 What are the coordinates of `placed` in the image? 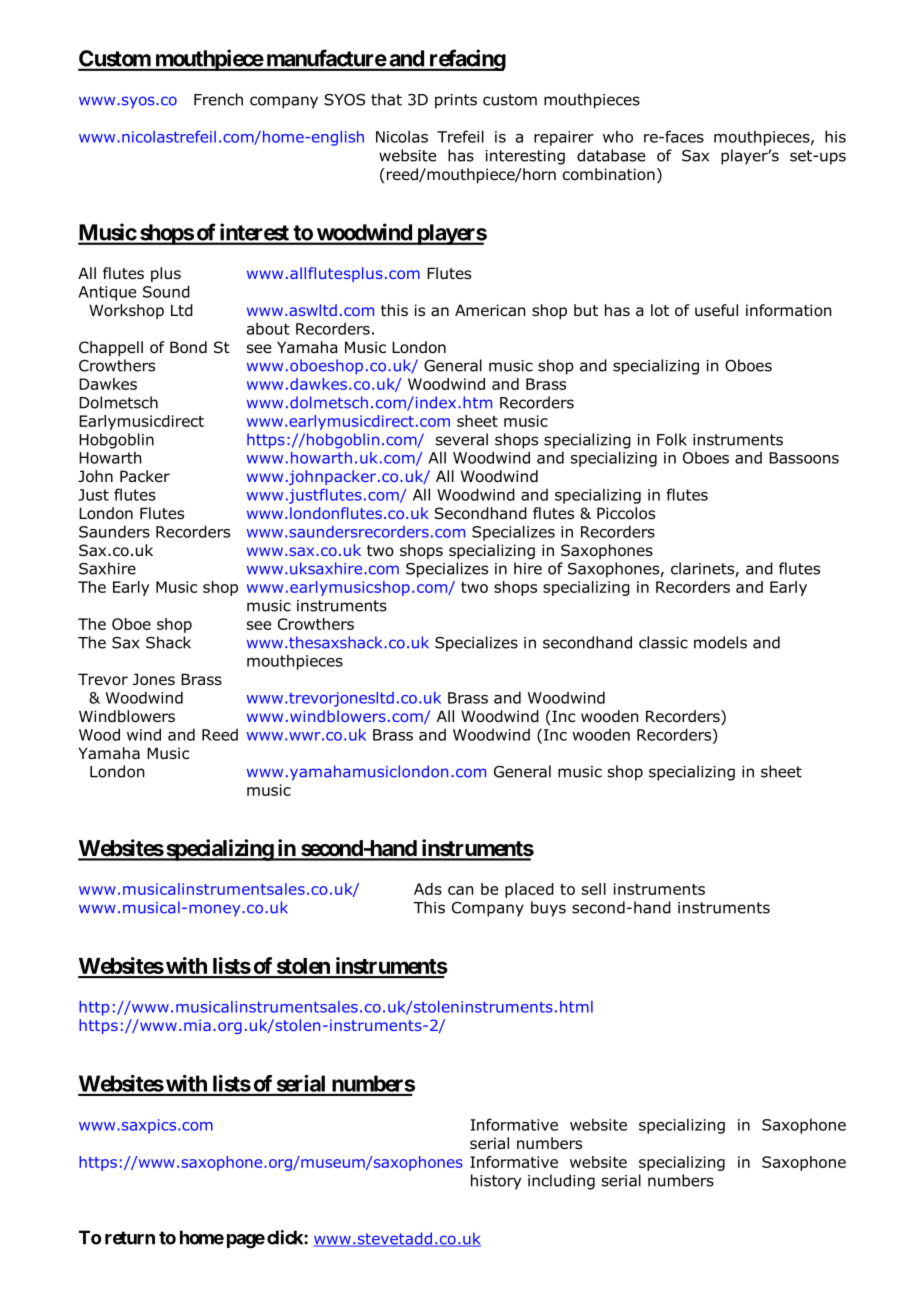 It's located at (529, 890).
